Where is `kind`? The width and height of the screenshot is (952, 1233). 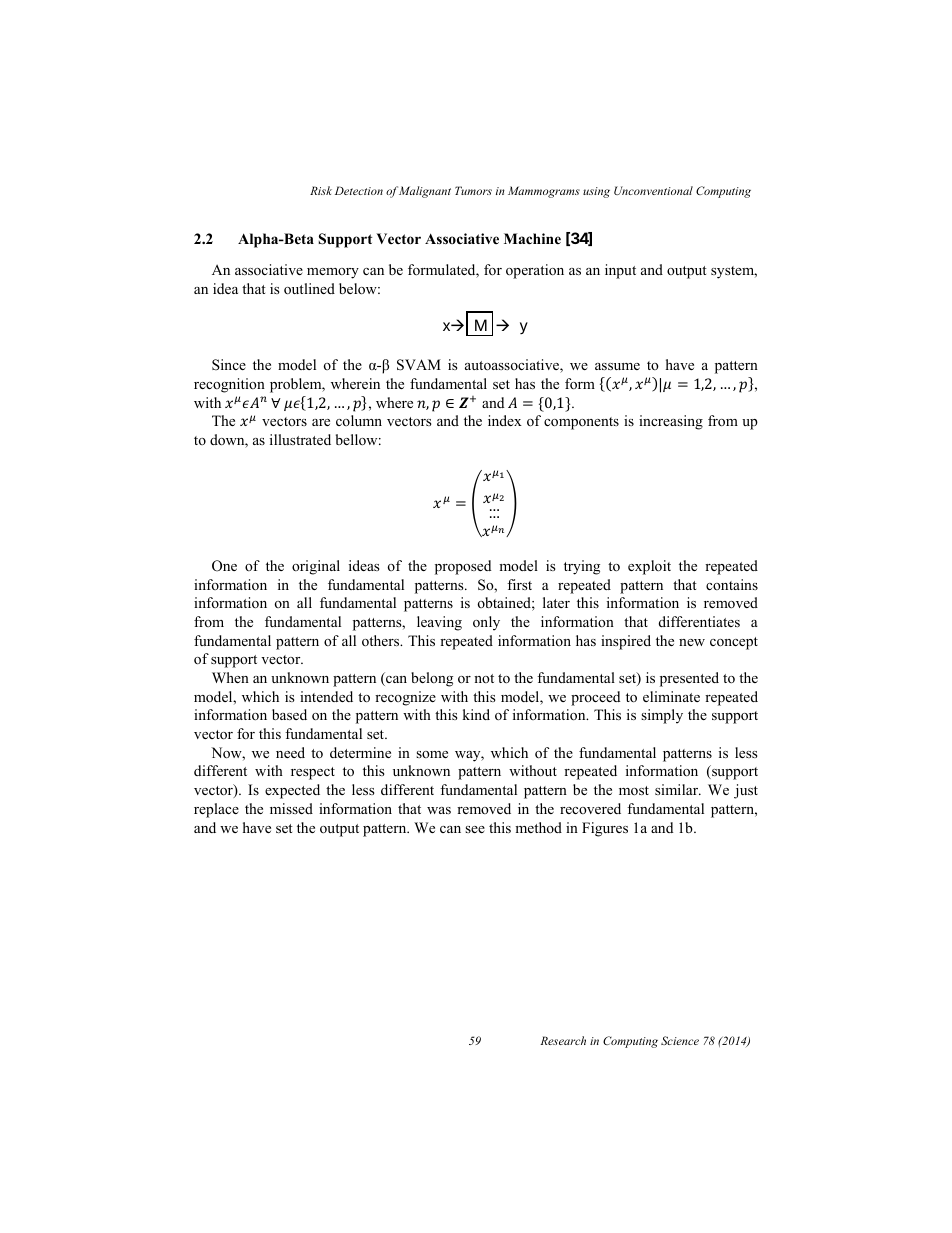 kind is located at coordinates (476, 714).
